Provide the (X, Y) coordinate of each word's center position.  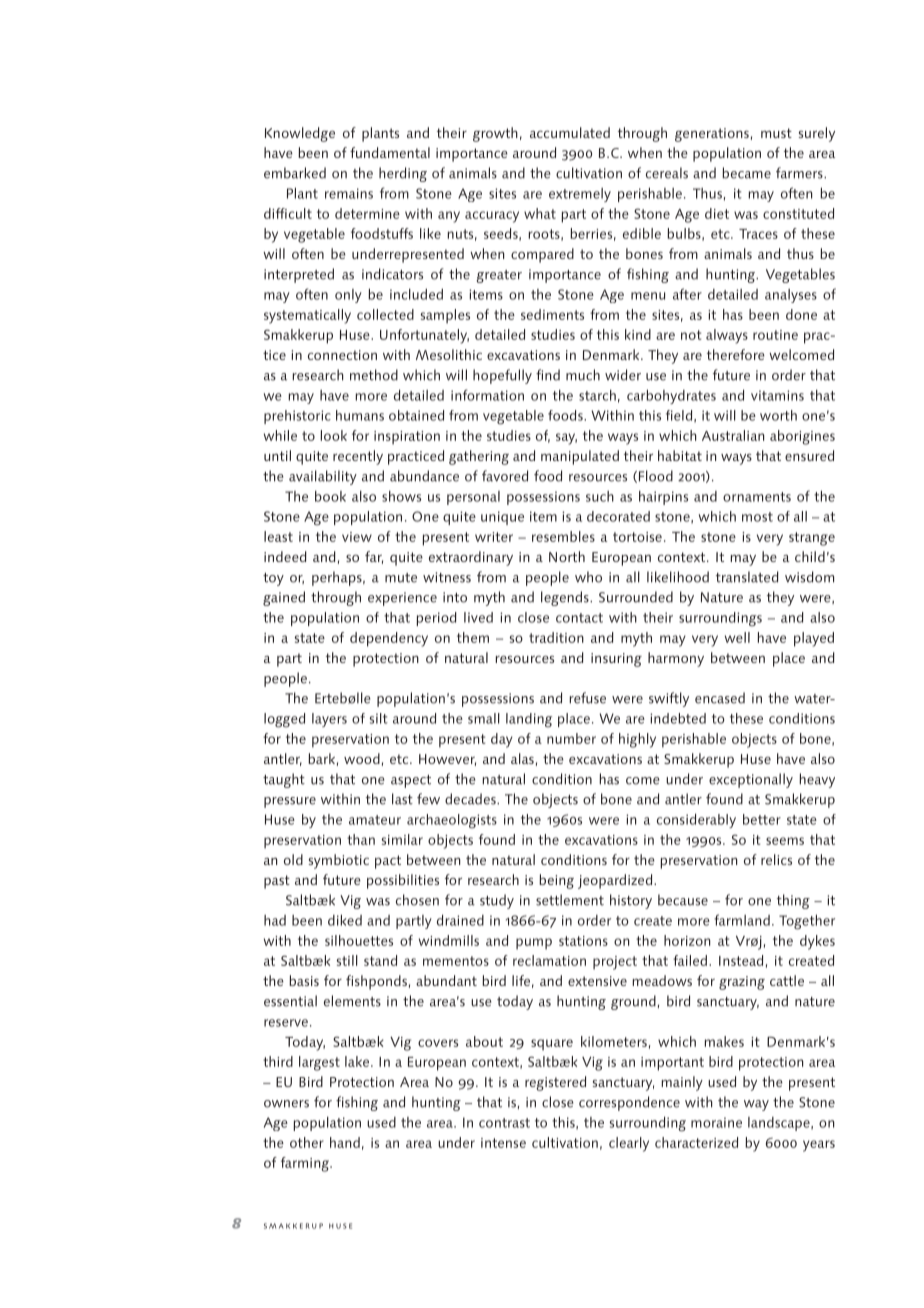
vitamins (777, 395)
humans (360, 415)
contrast (504, 1123)
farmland (742, 920)
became (746, 173)
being (556, 881)
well (737, 637)
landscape (780, 1124)
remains (349, 193)
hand (345, 1142)
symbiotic (339, 861)
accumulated (570, 132)
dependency (389, 639)
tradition (556, 637)
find (548, 375)
